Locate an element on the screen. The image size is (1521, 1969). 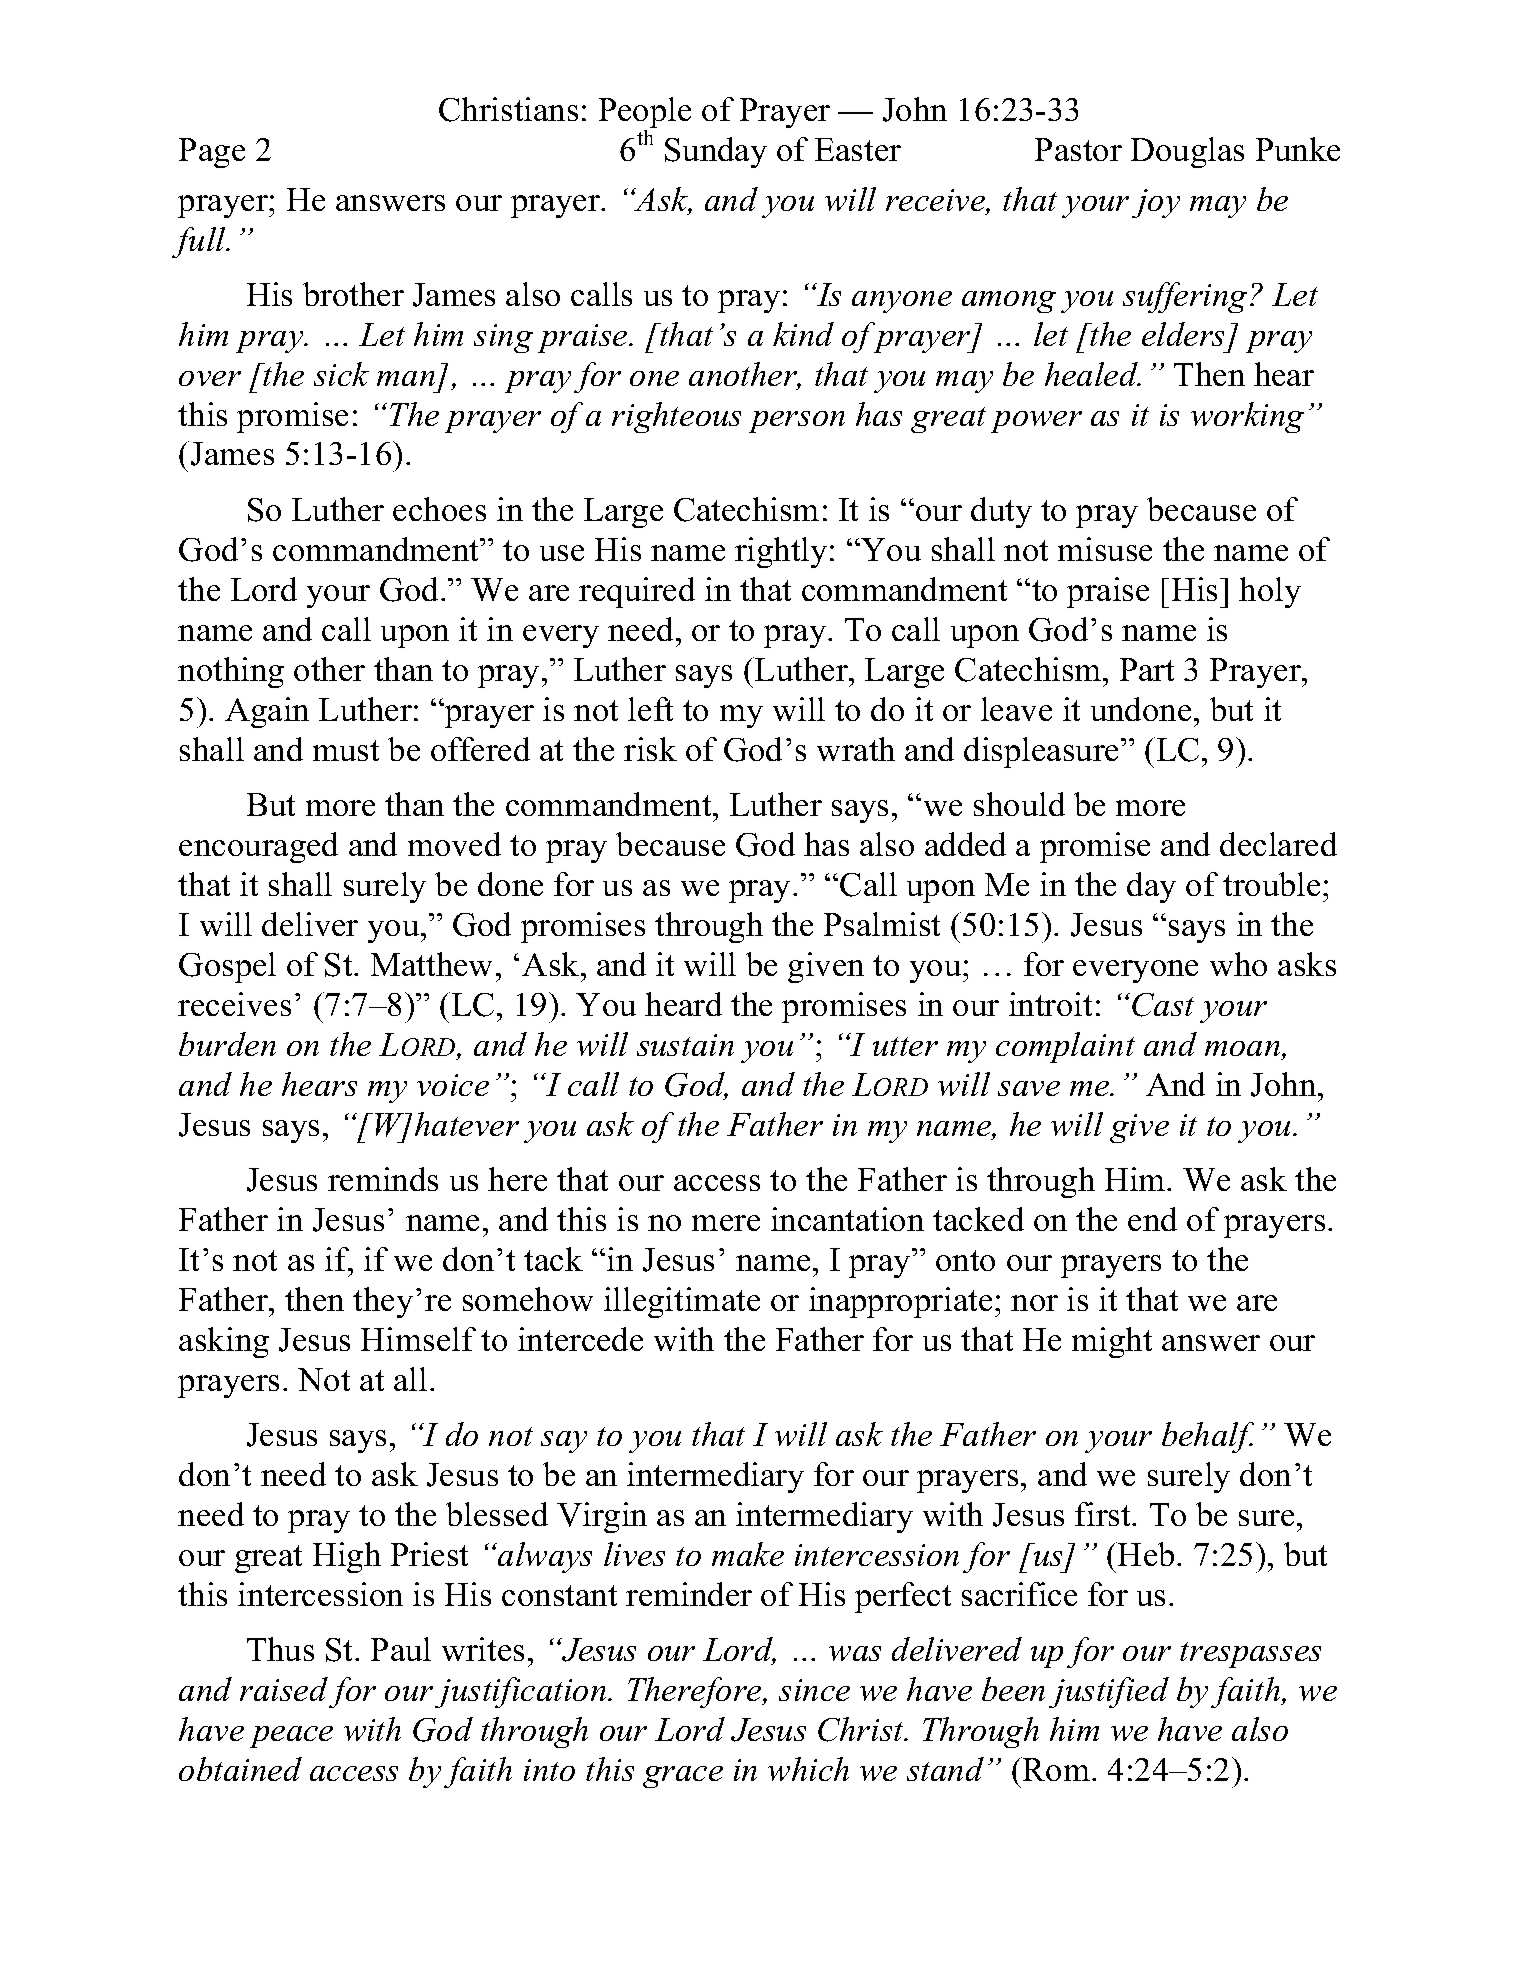
Page is located at coordinates (212, 153).
